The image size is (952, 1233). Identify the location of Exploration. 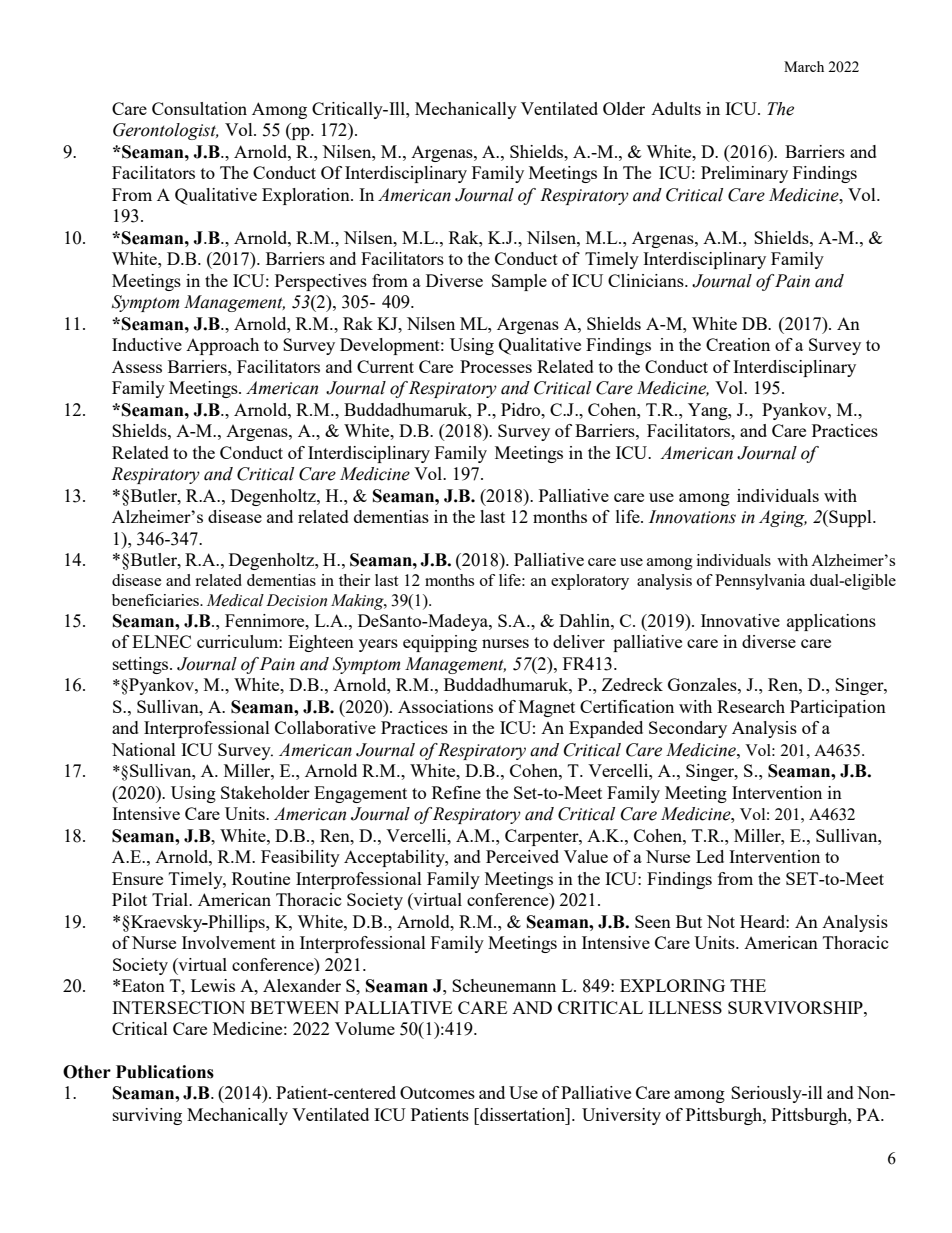
(307, 196).
